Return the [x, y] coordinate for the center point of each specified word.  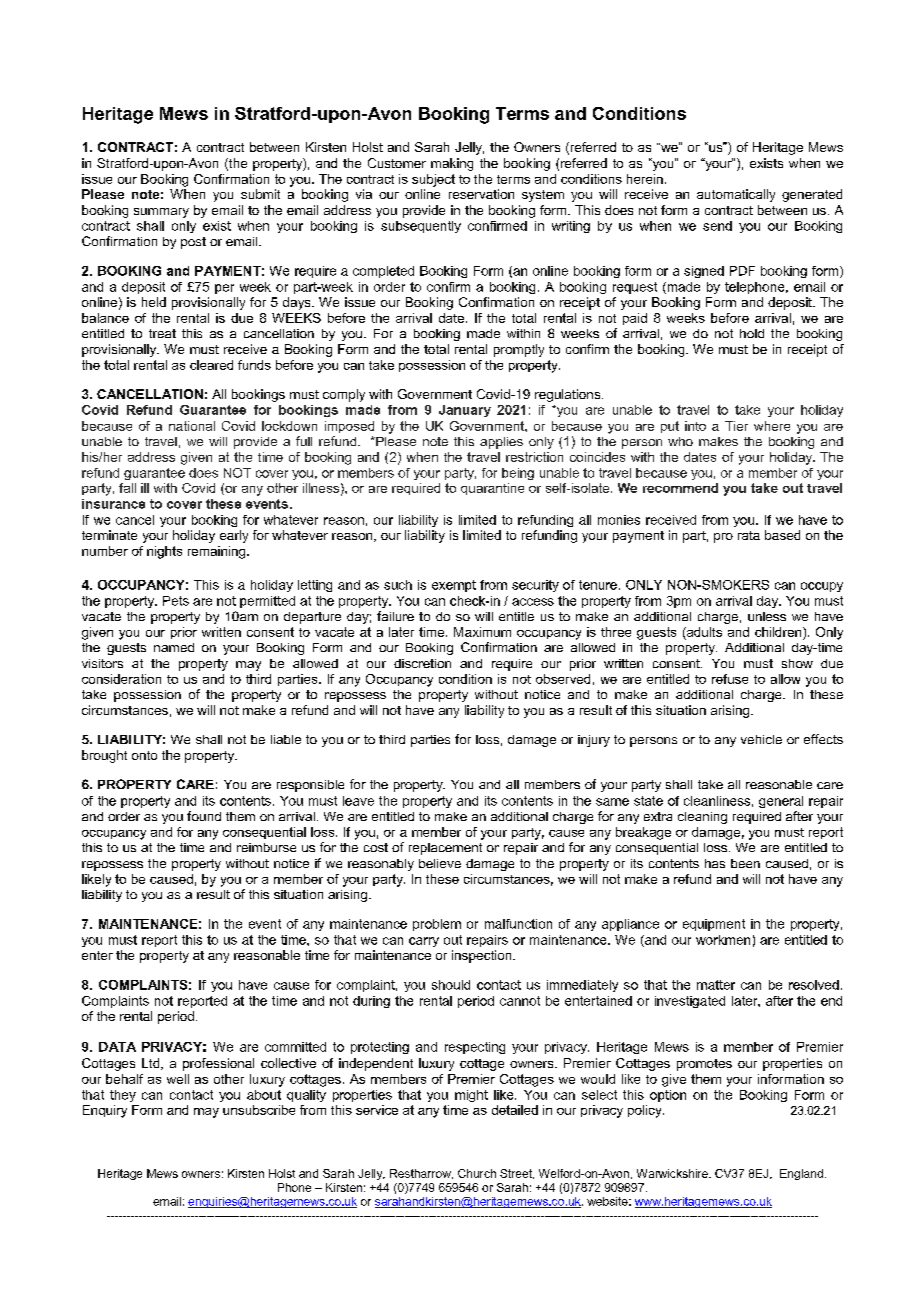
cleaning [702, 818]
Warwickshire [673, 1173]
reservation [481, 194]
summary [161, 213]
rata [749, 535]
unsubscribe [259, 1110]
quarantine [492, 489]
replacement [445, 849]
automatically [736, 195]
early [234, 536]
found [204, 816]
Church [477, 1173]
